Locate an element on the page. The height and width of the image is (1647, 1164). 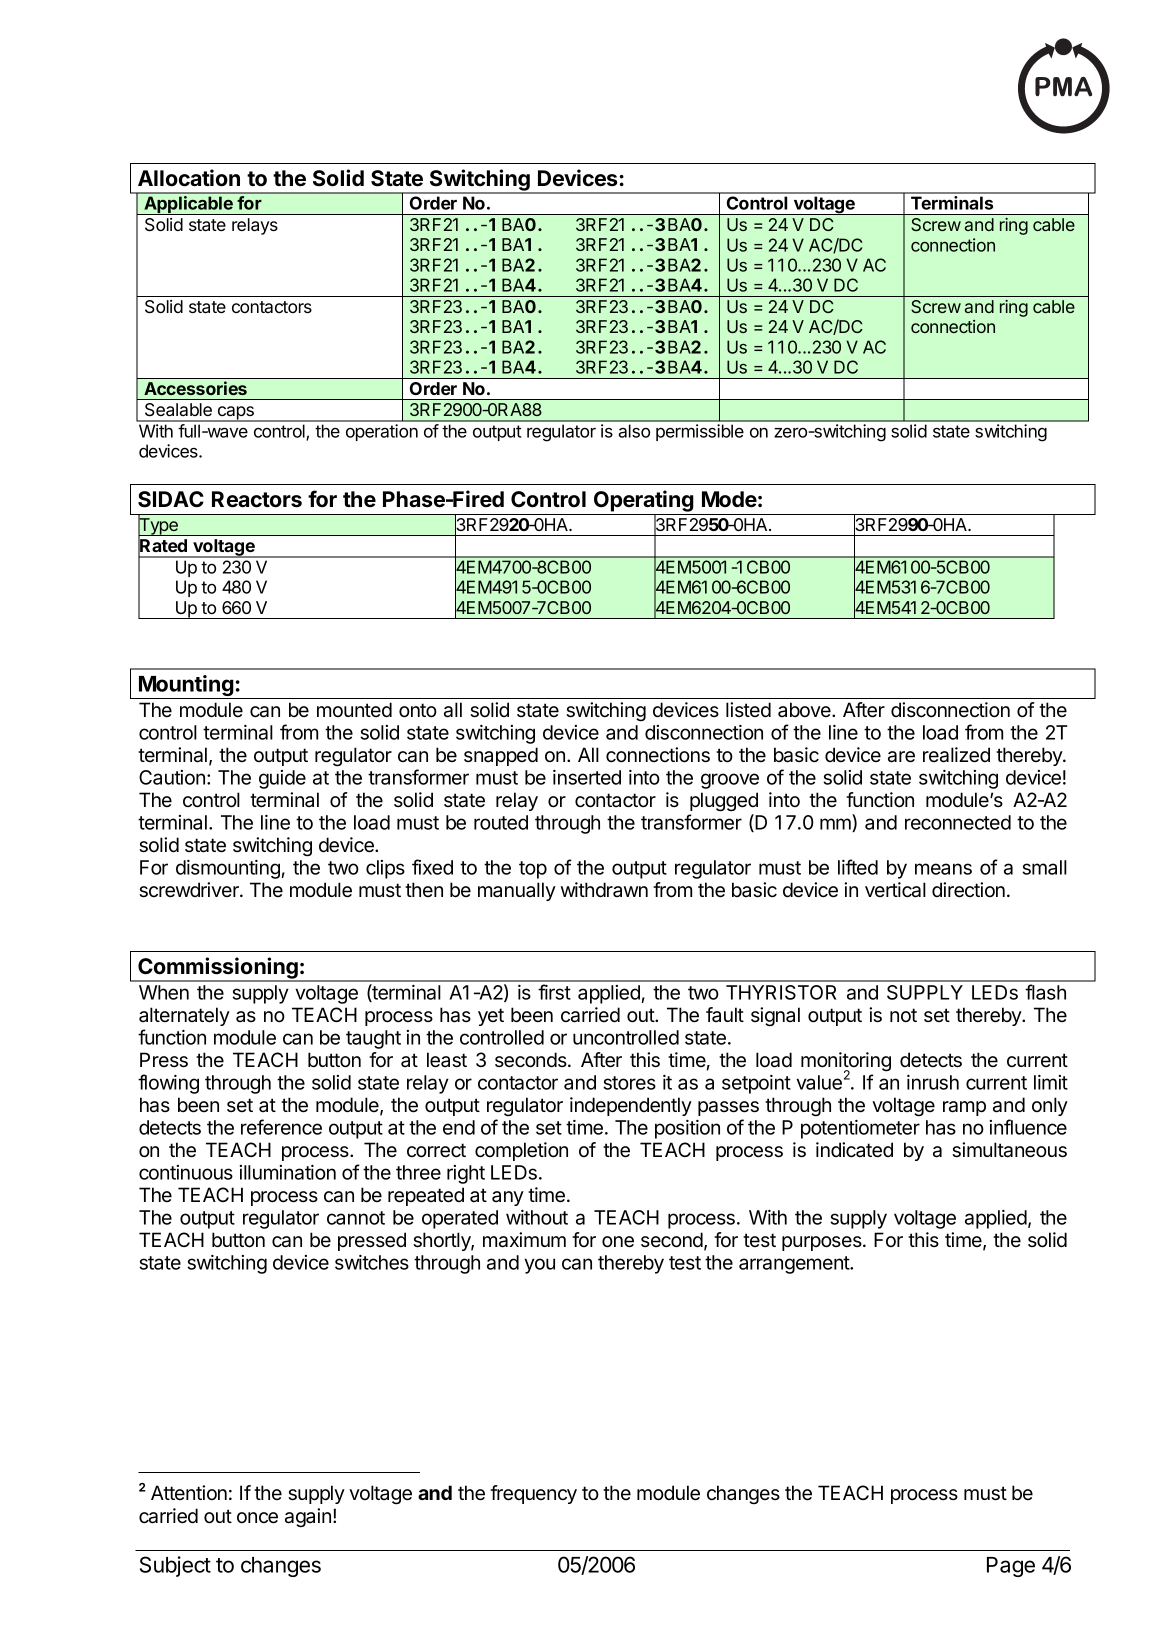
means is located at coordinates (943, 869).
